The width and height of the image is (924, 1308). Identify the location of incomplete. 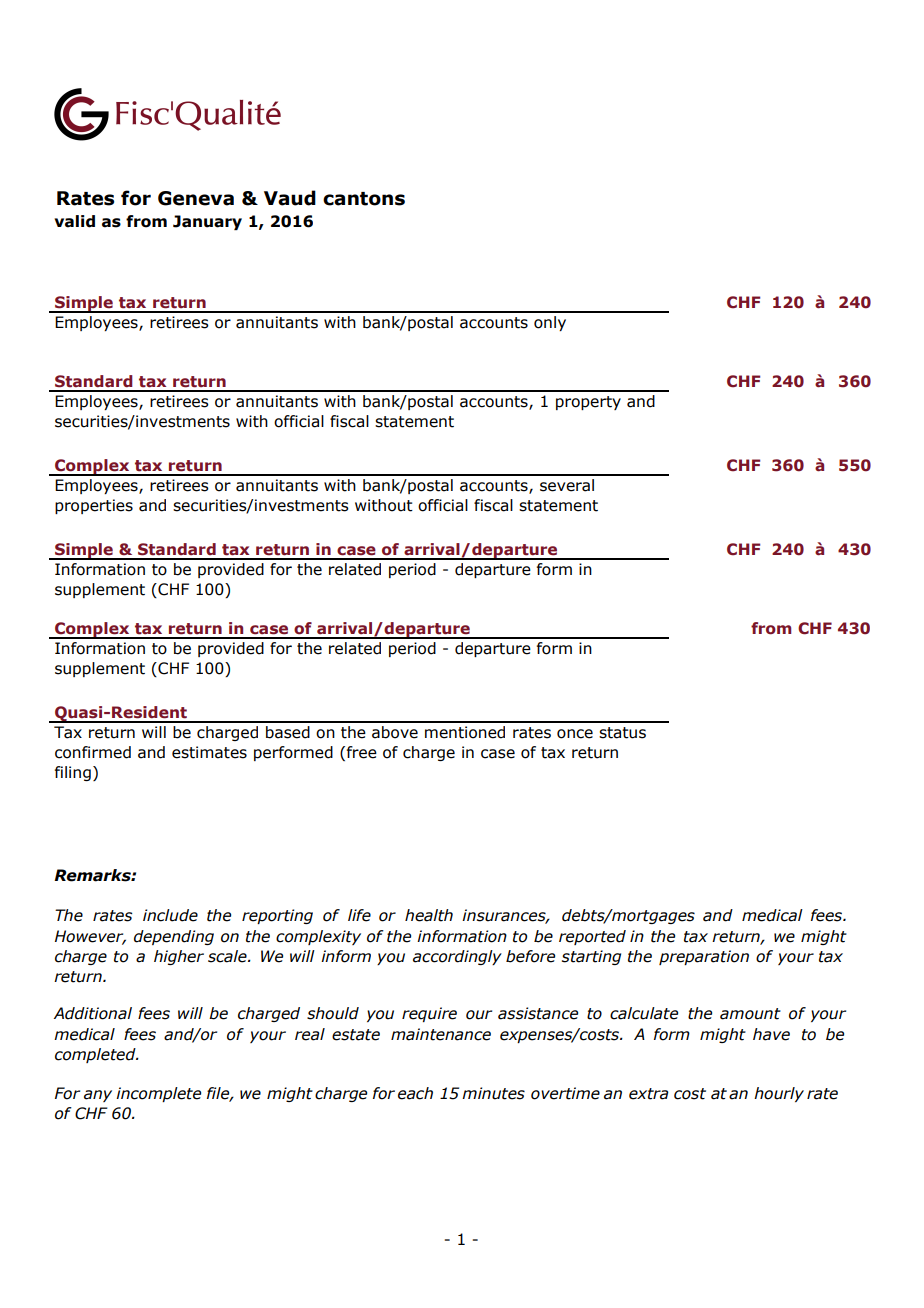
(158, 1094).
